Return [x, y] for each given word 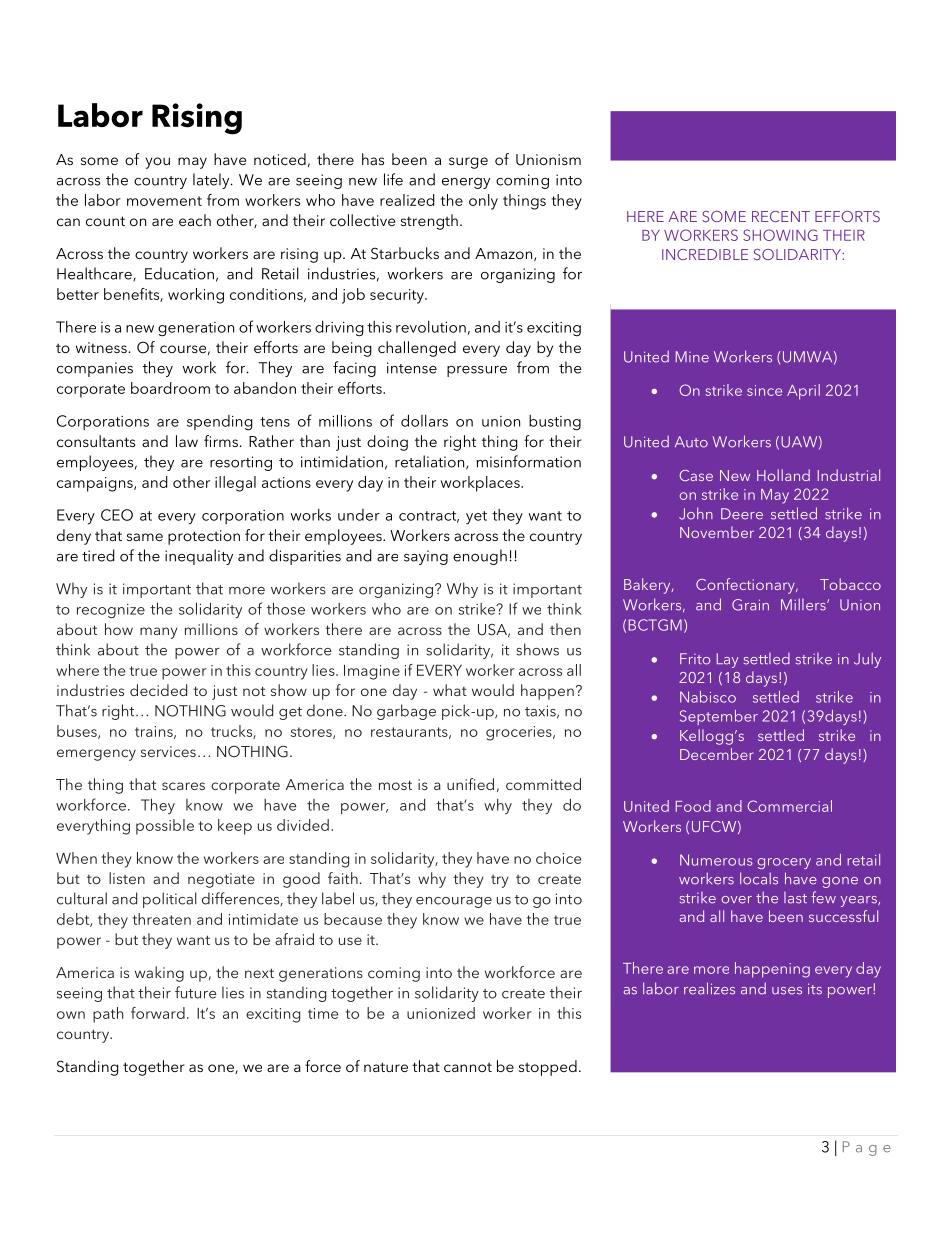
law [187, 441]
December [717, 754]
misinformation [529, 461]
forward [158, 1013]
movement [164, 201]
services [168, 751]
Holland [783, 475]
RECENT [781, 216]
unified [470, 784]
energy [466, 183]
